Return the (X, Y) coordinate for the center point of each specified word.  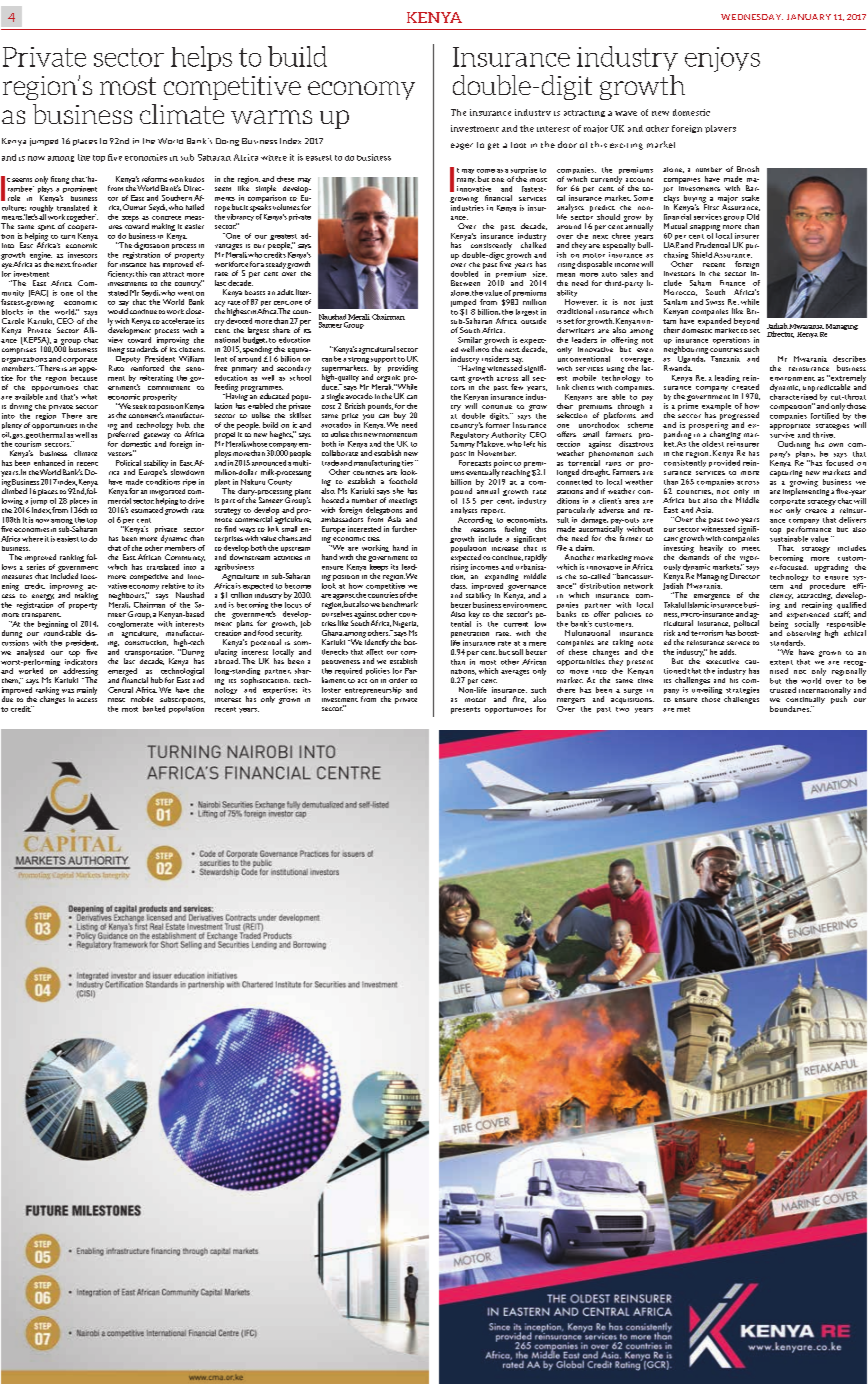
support (383, 361)
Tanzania (725, 359)
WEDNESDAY (752, 17)
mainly (87, 691)
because (84, 376)
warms (271, 117)
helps (201, 58)
